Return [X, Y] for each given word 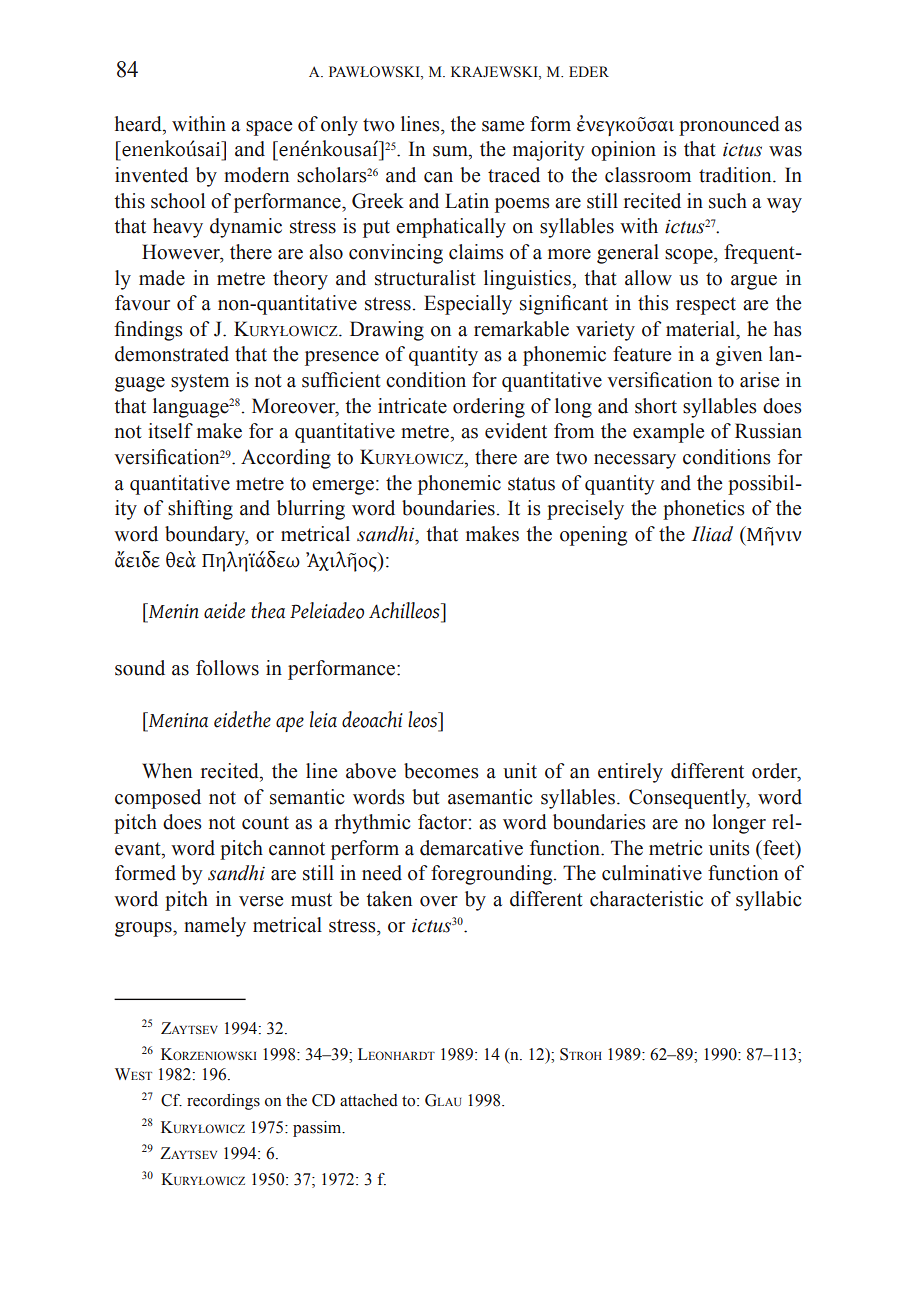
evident [516, 431]
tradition [736, 175]
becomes [441, 771]
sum [451, 151]
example [668, 433]
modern [256, 175]
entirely [630, 773]
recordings [223, 1102]
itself [170, 431]
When [167, 771]
